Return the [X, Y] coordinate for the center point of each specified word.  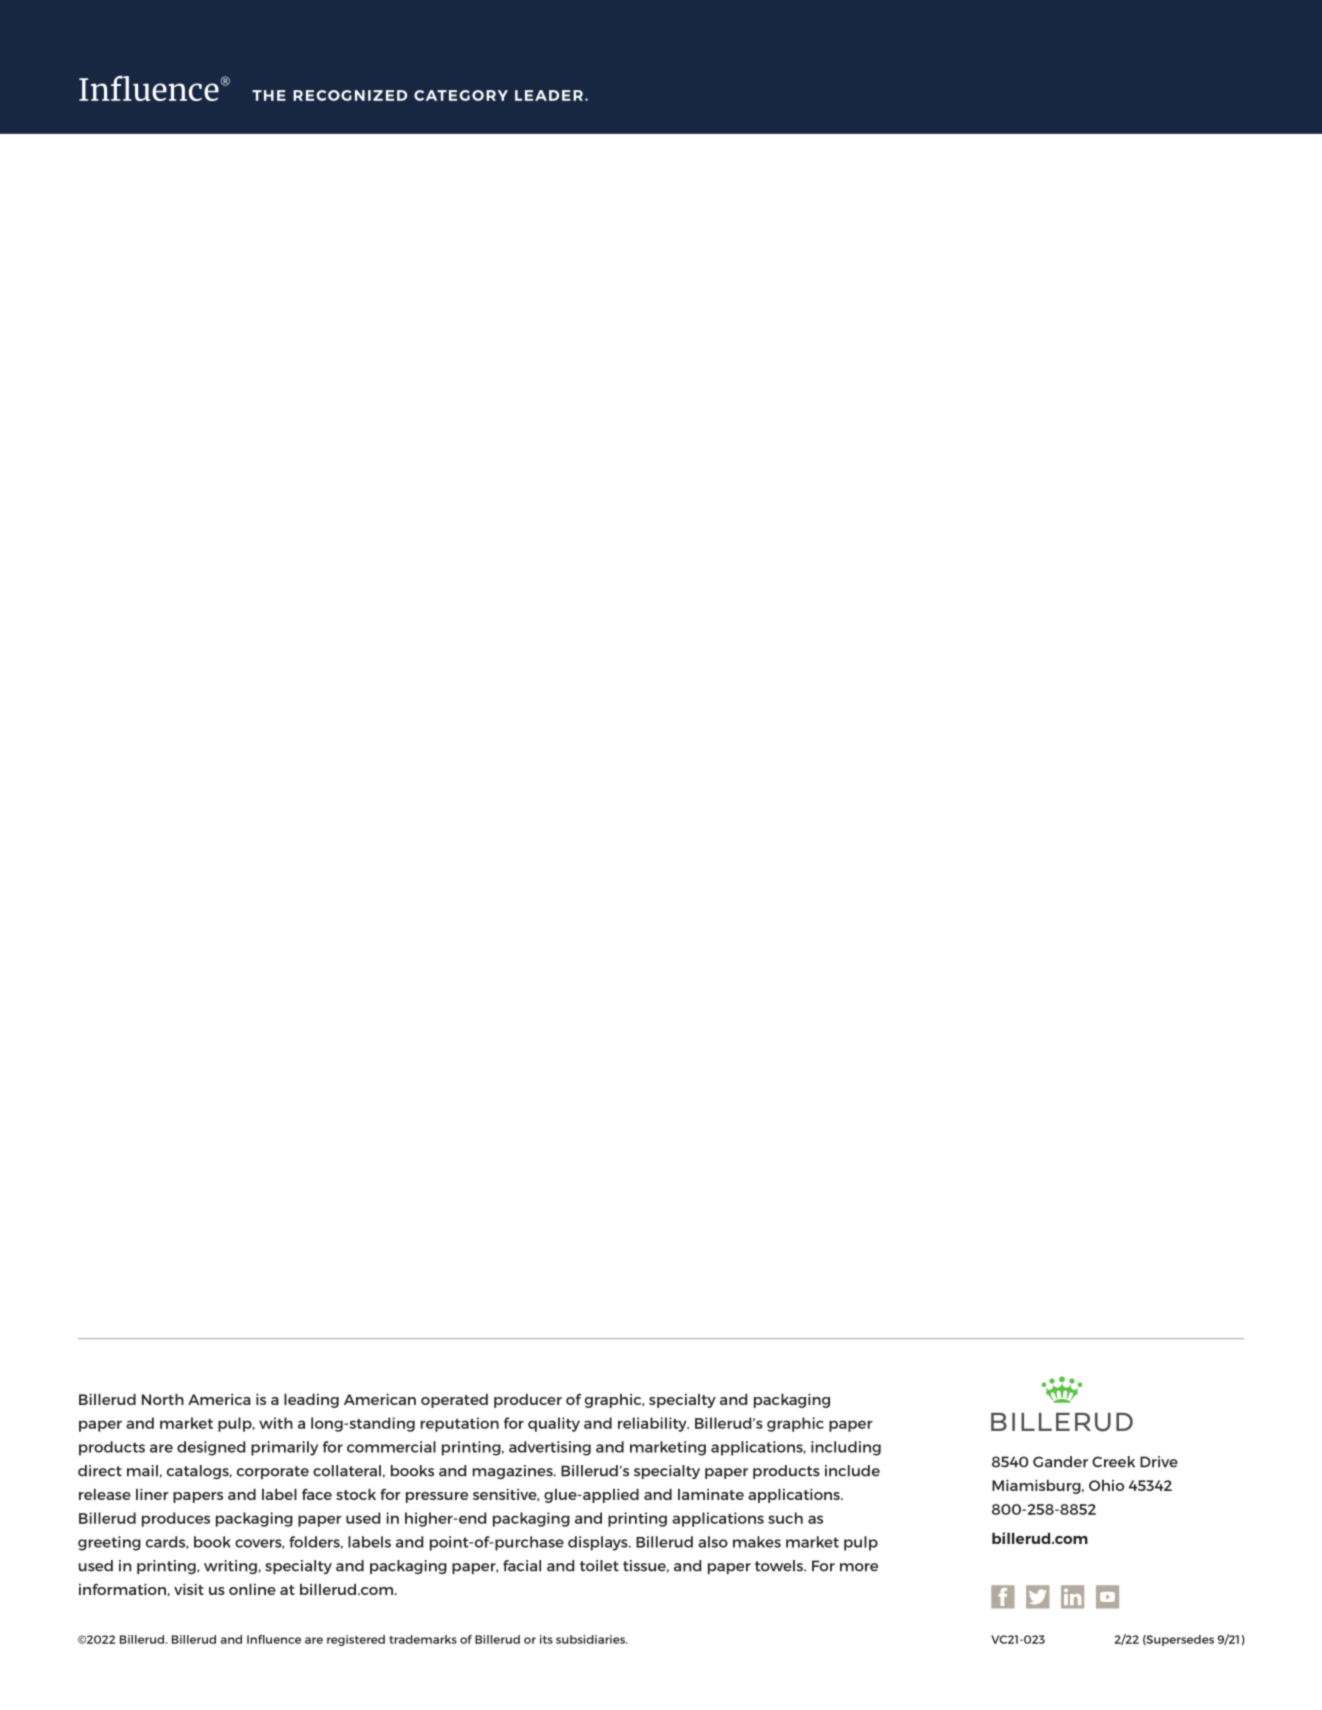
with [276, 1423]
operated [454, 1401]
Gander [1060, 1462]
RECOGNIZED [350, 95]
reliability [653, 1424]
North [163, 1399]
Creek [1113, 1462]
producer [528, 1401]
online [252, 1589]
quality [554, 1424]
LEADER [549, 95]
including [846, 1448]
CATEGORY [461, 95]
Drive [1159, 1462]
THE [269, 95]
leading [311, 1401]
